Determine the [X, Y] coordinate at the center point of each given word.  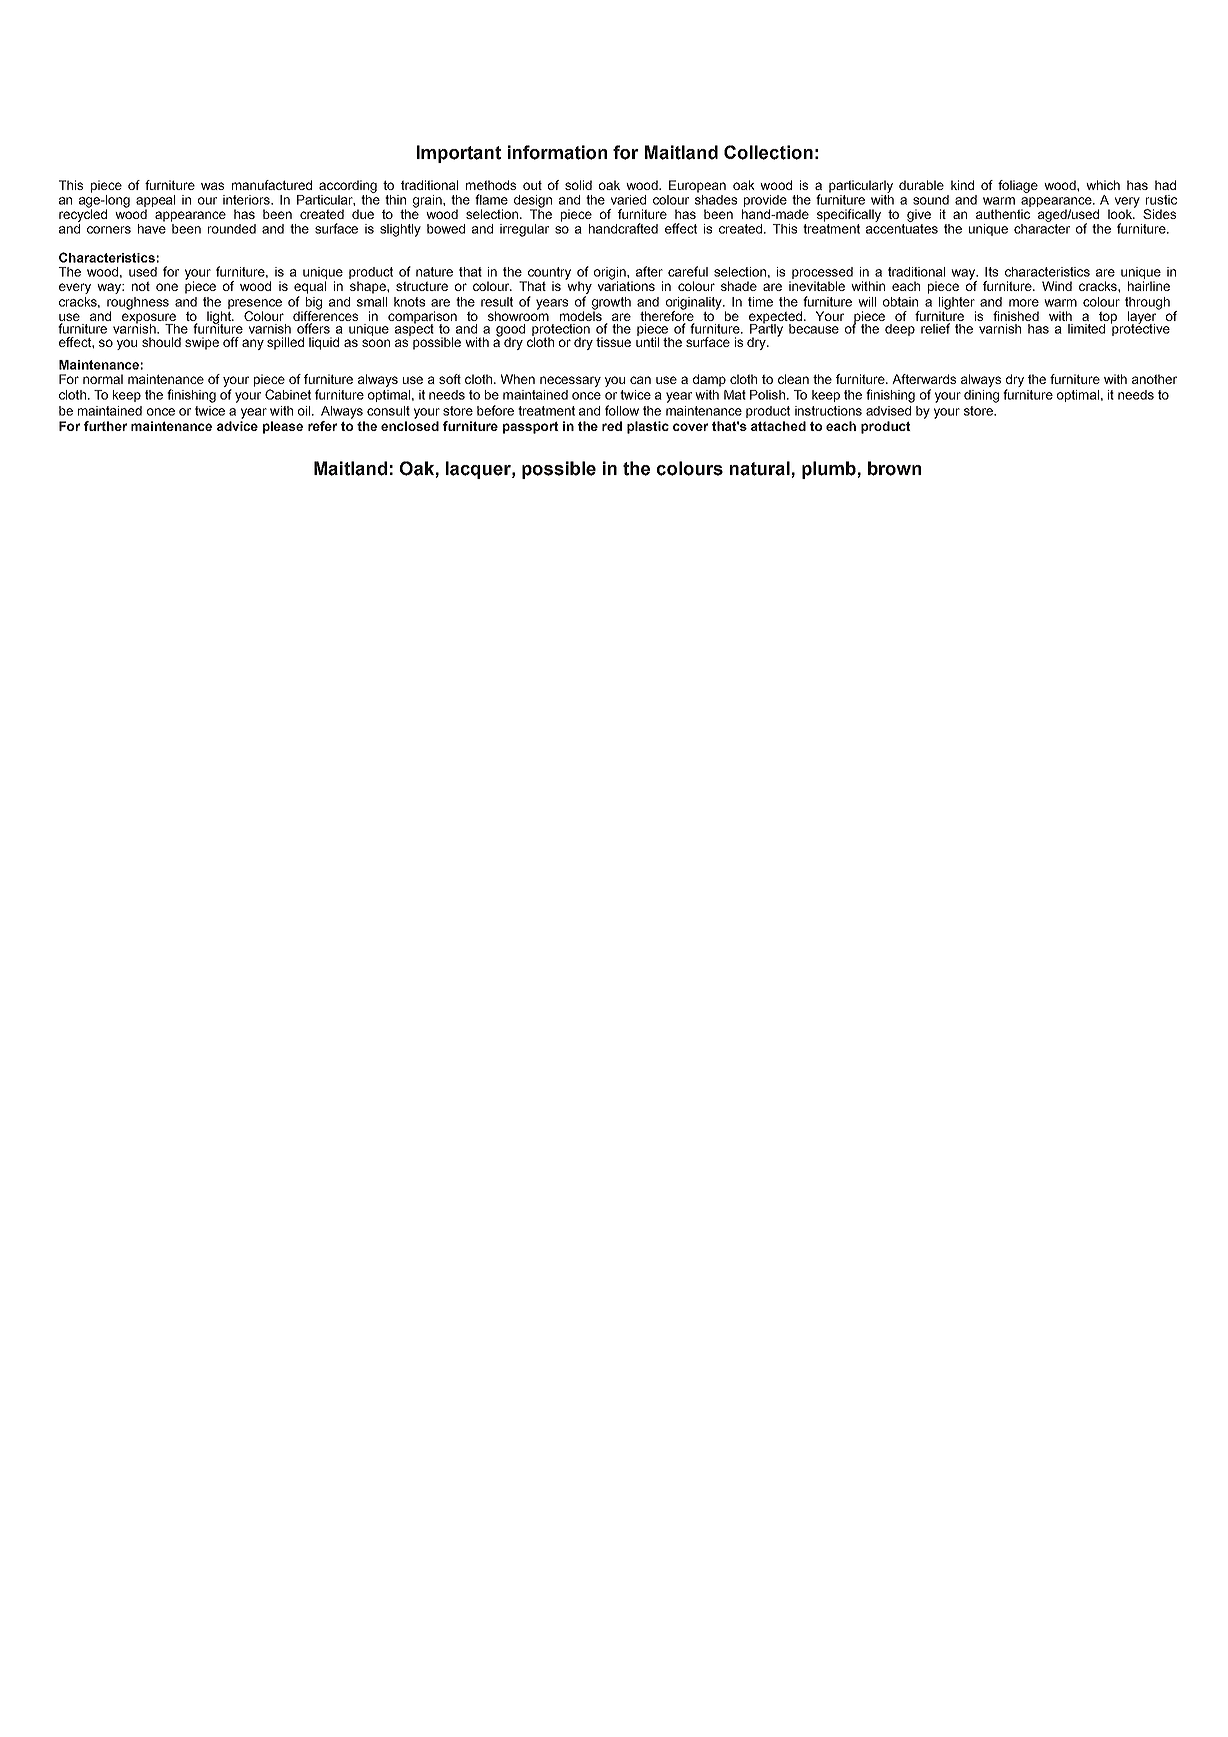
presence [255, 304]
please [283, 427]
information [557, 152]
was [212, 186]
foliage [1018, 186]
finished [1016, 316]
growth [611, 304]
